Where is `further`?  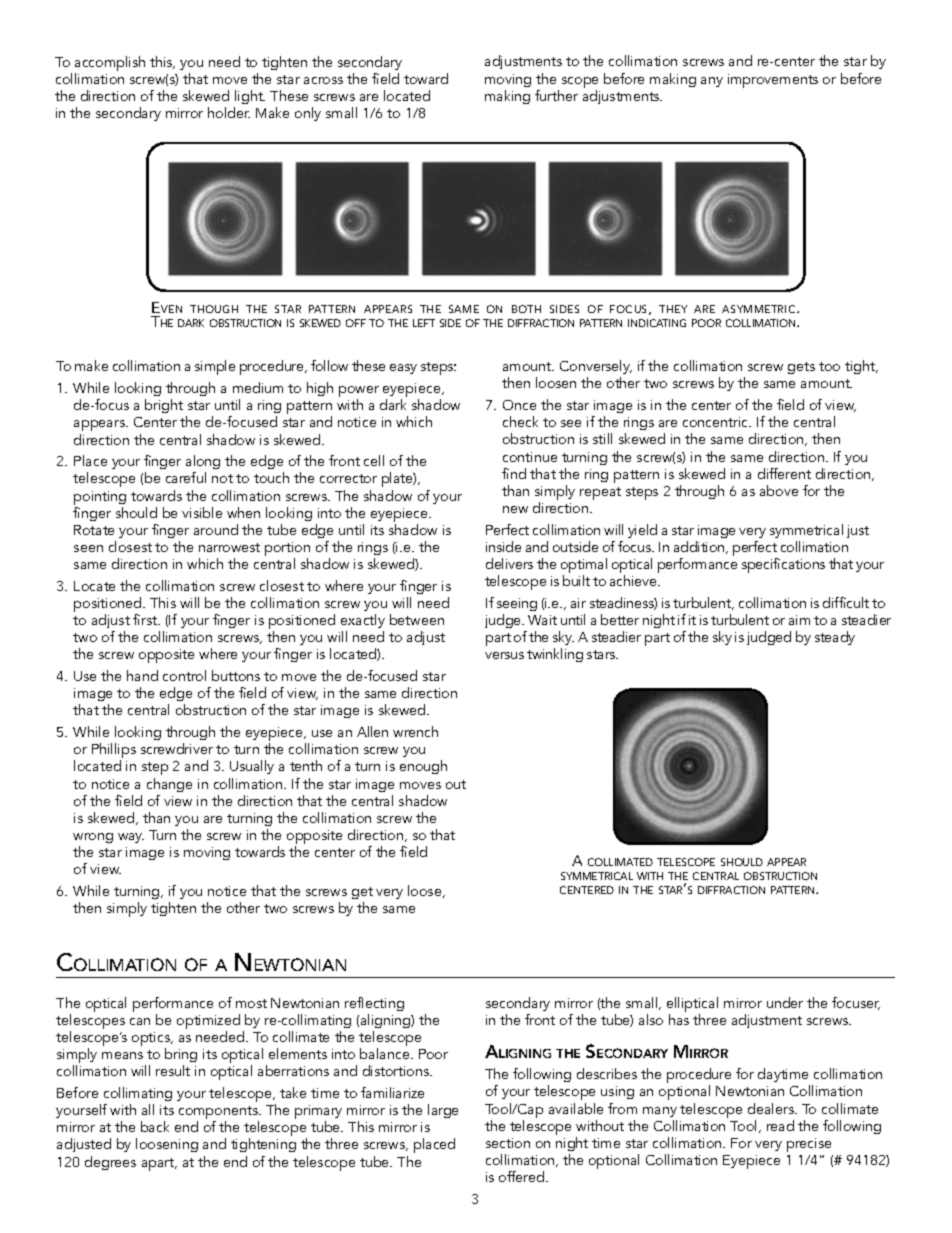 further is located at coordinates (556, 95).
